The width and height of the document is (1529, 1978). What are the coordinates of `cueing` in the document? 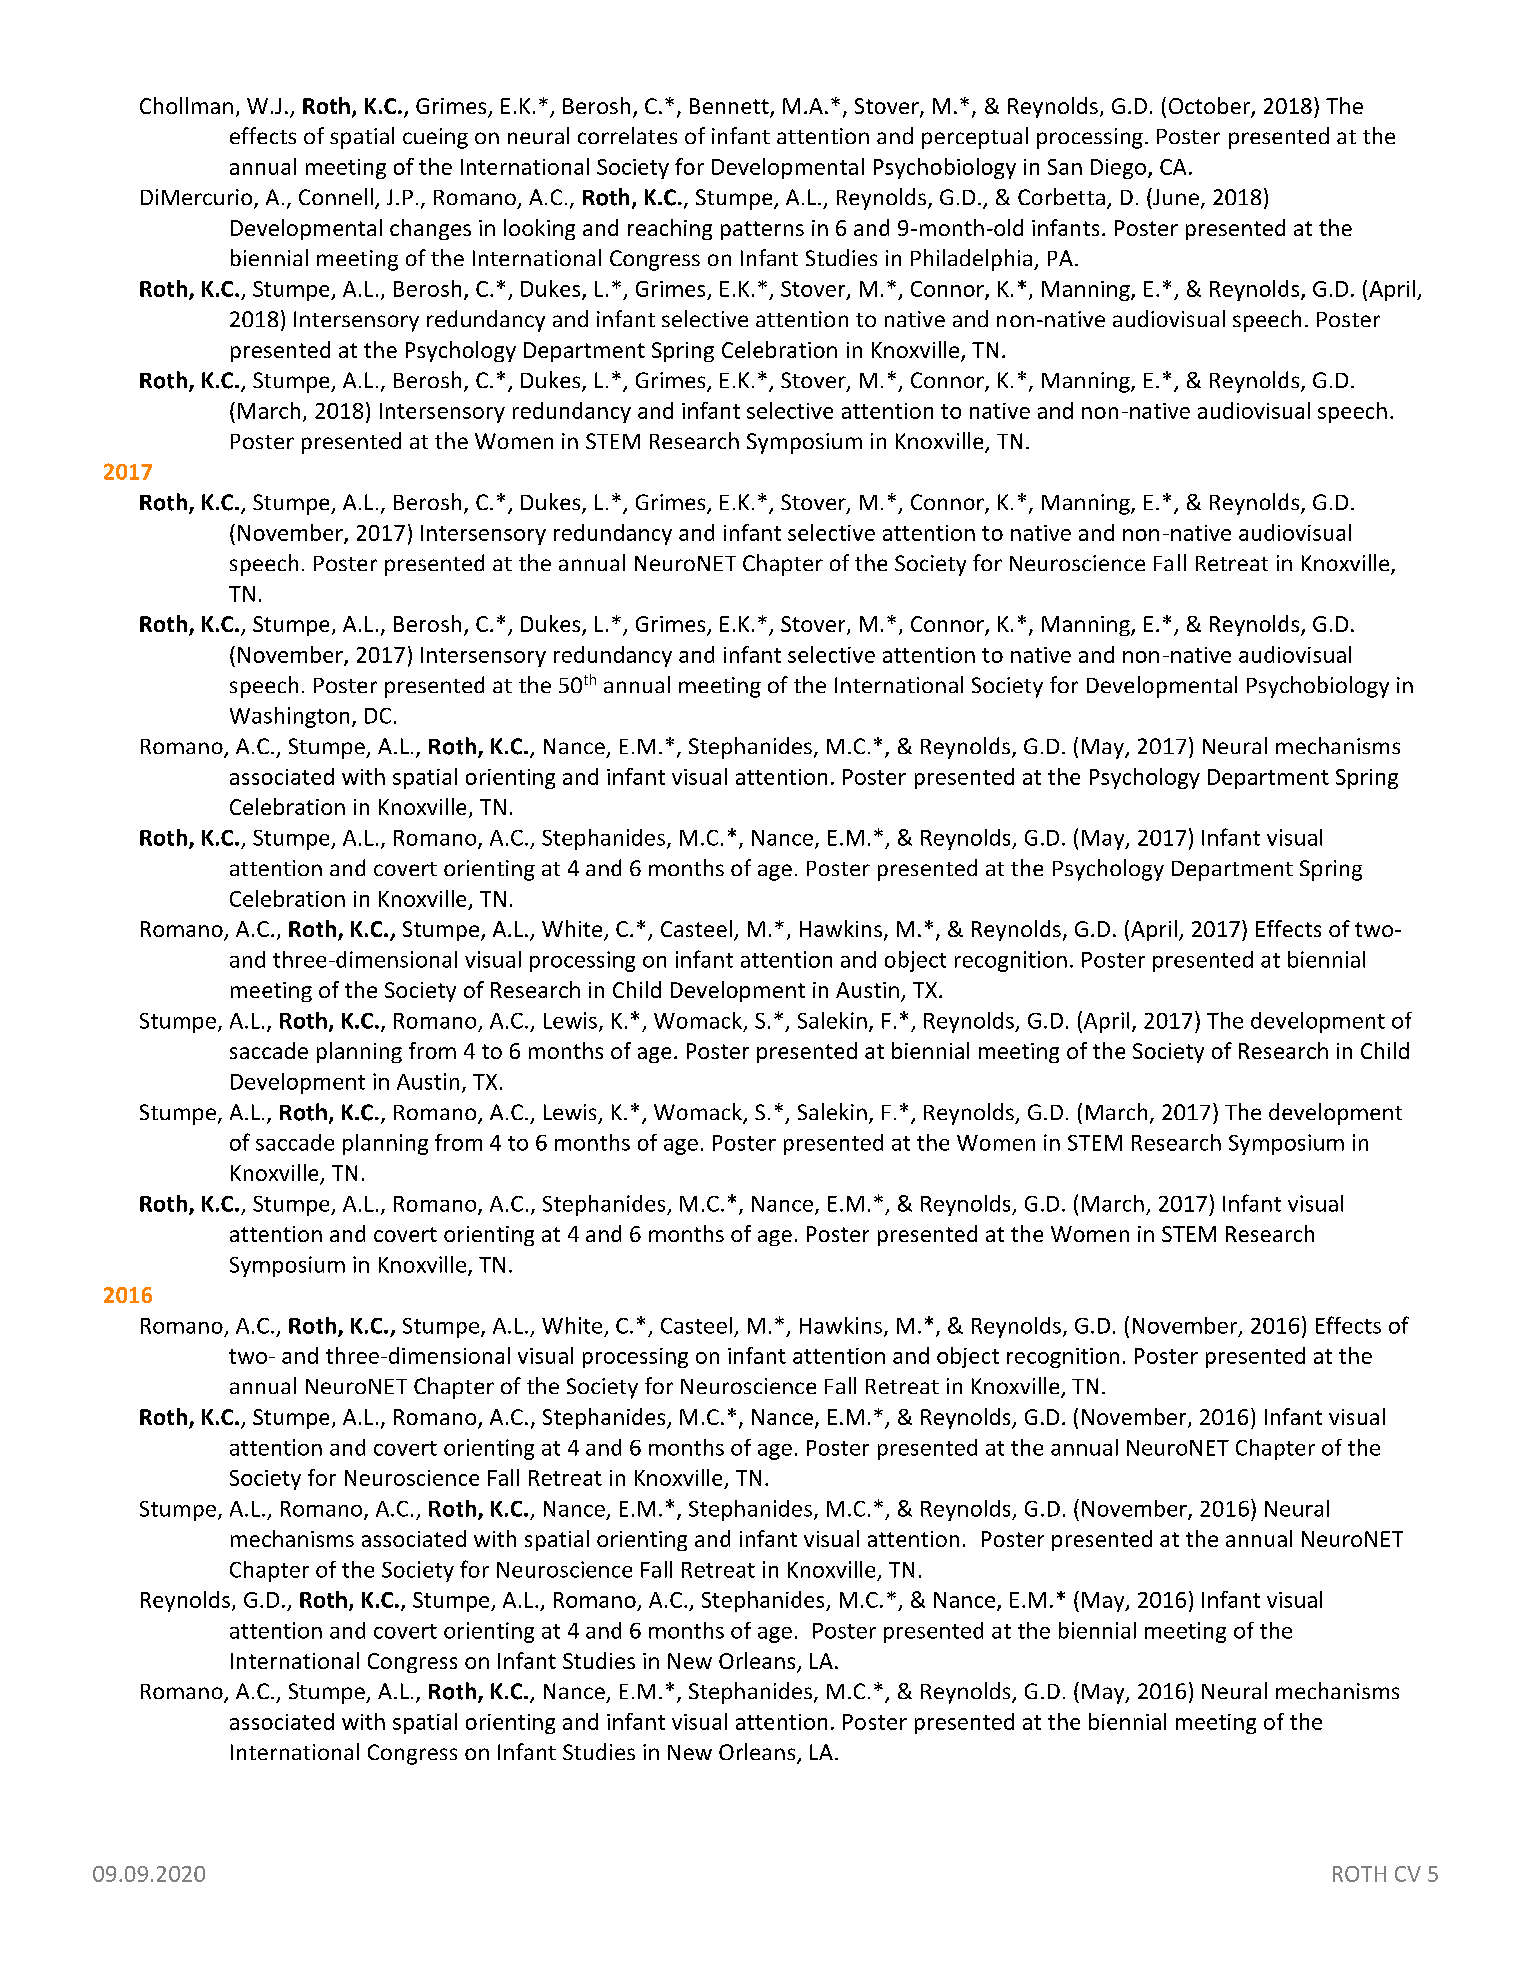 It's located at (435, 138).
